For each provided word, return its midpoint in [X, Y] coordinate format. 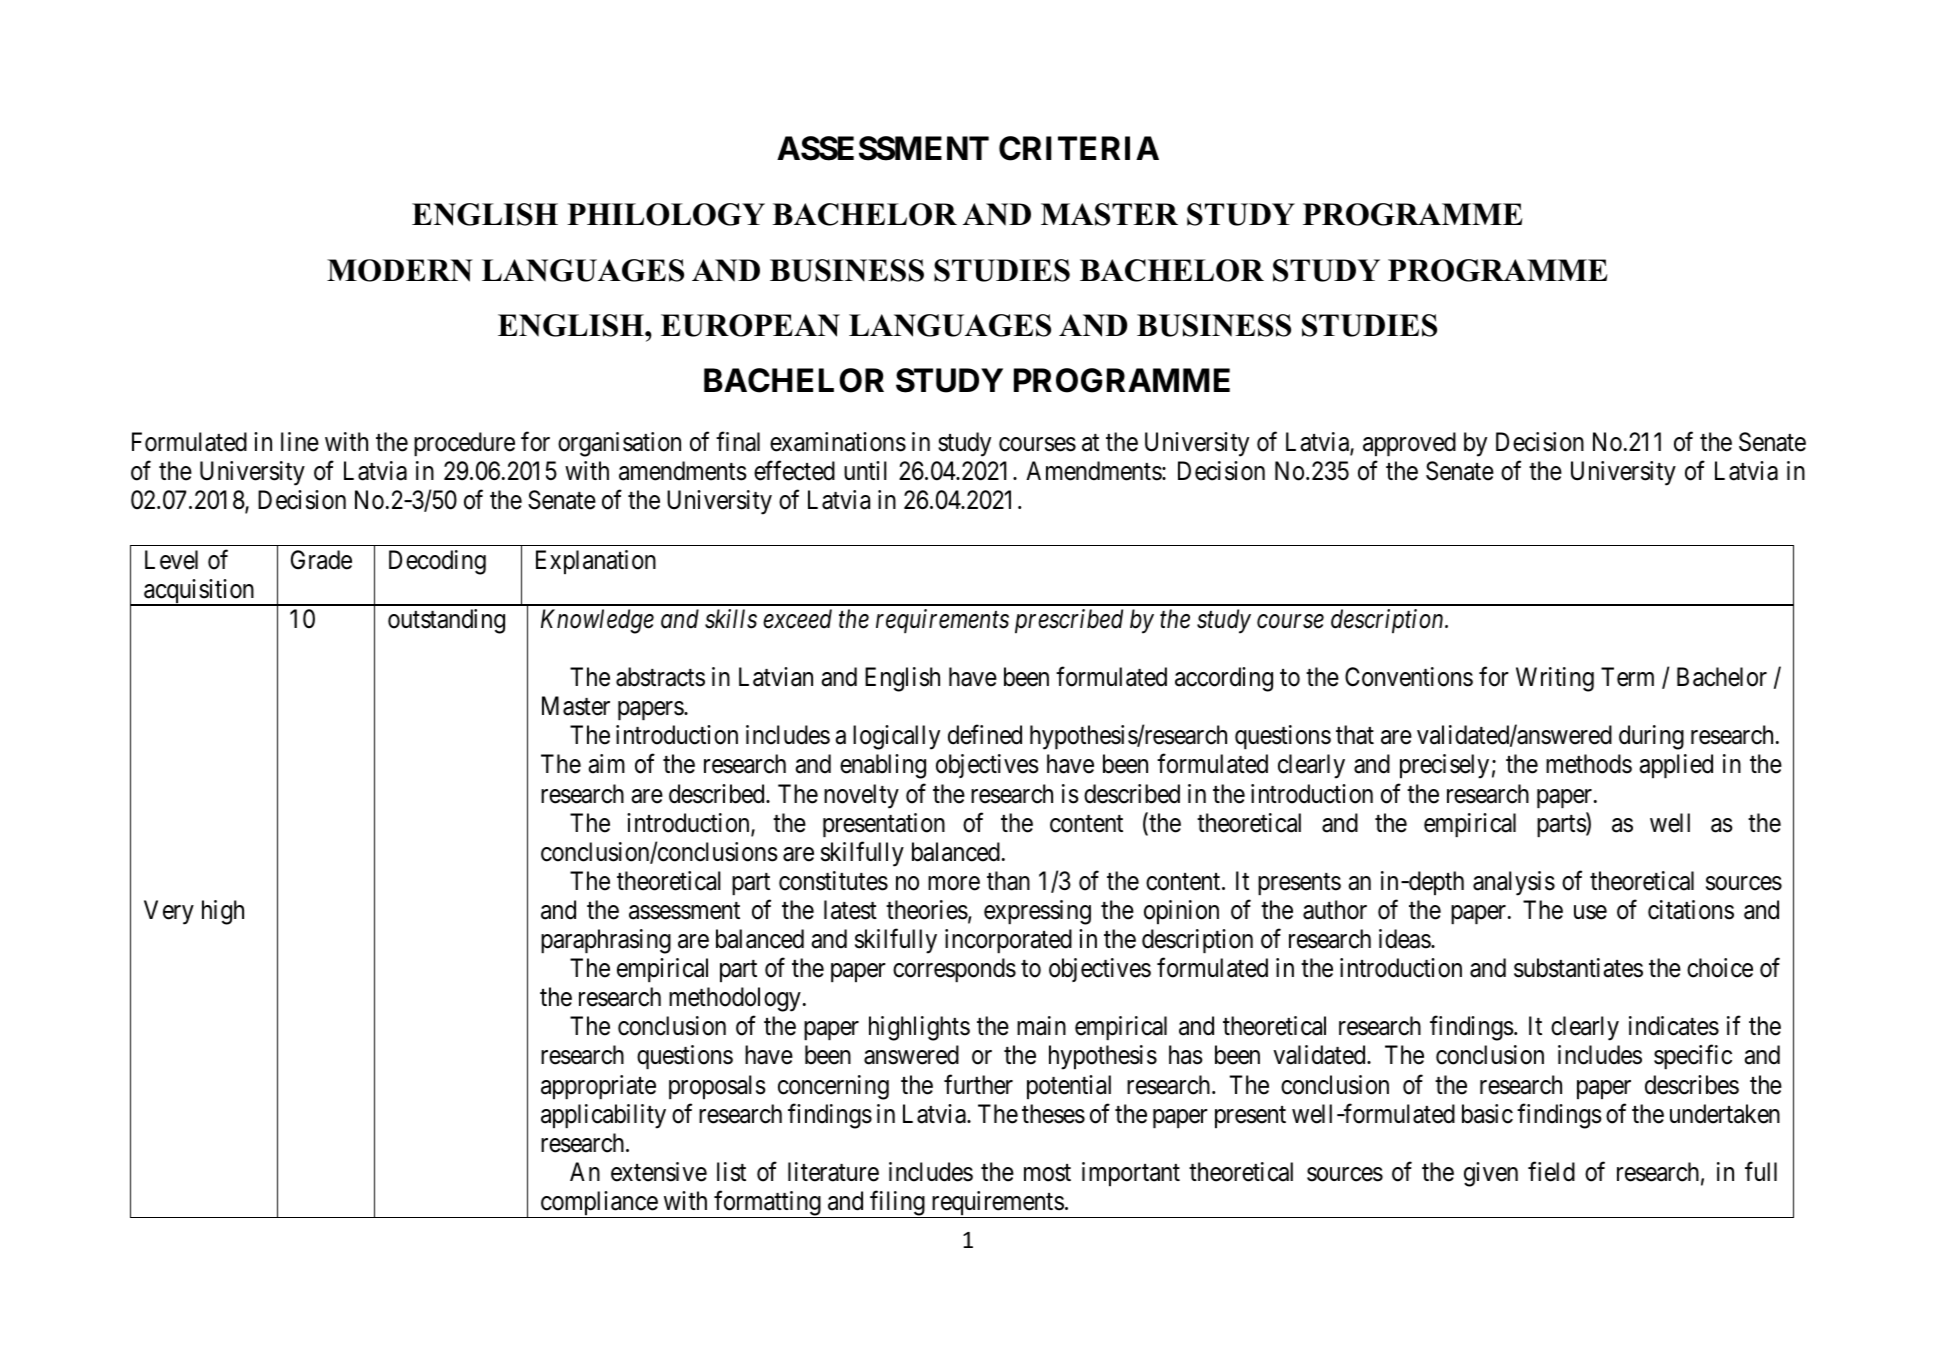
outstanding [446, 621]
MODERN [400, 270]
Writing [1555, 679]
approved [1409, 444]
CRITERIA [1079, 148]
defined [985, 735]
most [1047, 1173]
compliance [598, 1204]
